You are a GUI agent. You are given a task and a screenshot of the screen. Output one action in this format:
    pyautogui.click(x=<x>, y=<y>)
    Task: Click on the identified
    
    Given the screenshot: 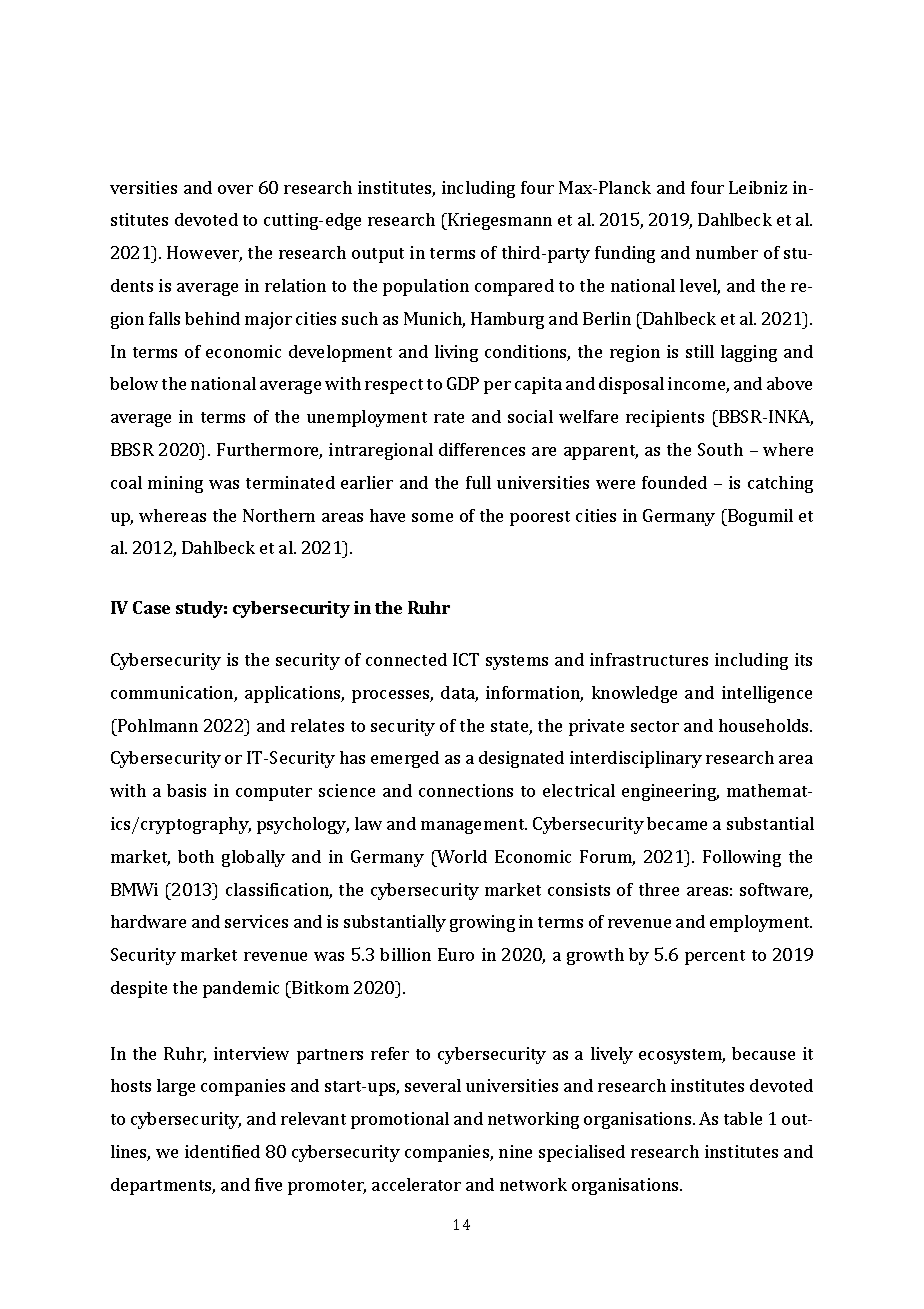 What is the action you would take?
    pyautogui.click(x=222, y=1151)
